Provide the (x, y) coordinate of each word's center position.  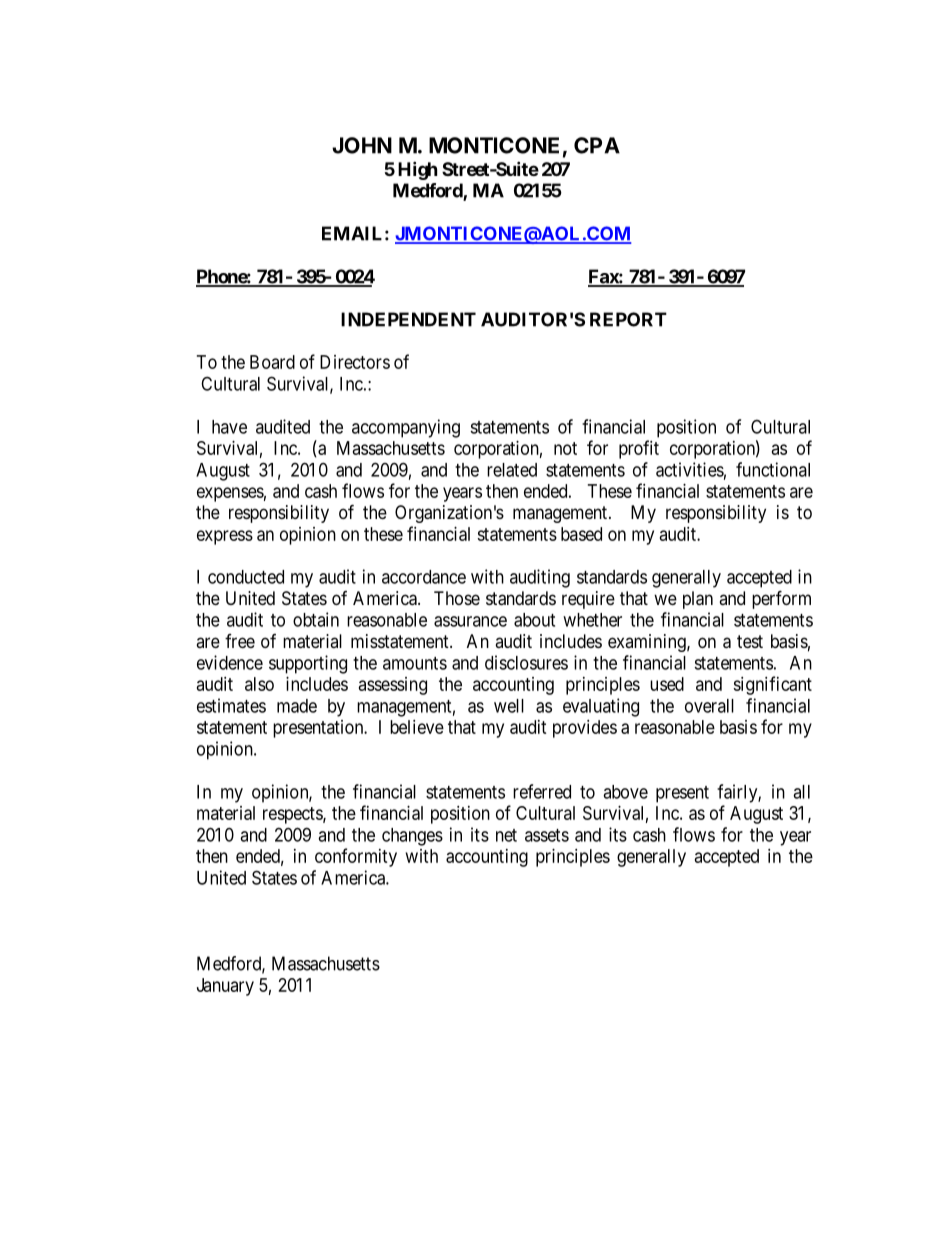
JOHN (362, 145)
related (512, 470)
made (297, 706)
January (225, 987)
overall (709, 706)
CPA (597, 145)
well (509, 706)
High (417, 170)
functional (773, 469)
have (229, 427)
